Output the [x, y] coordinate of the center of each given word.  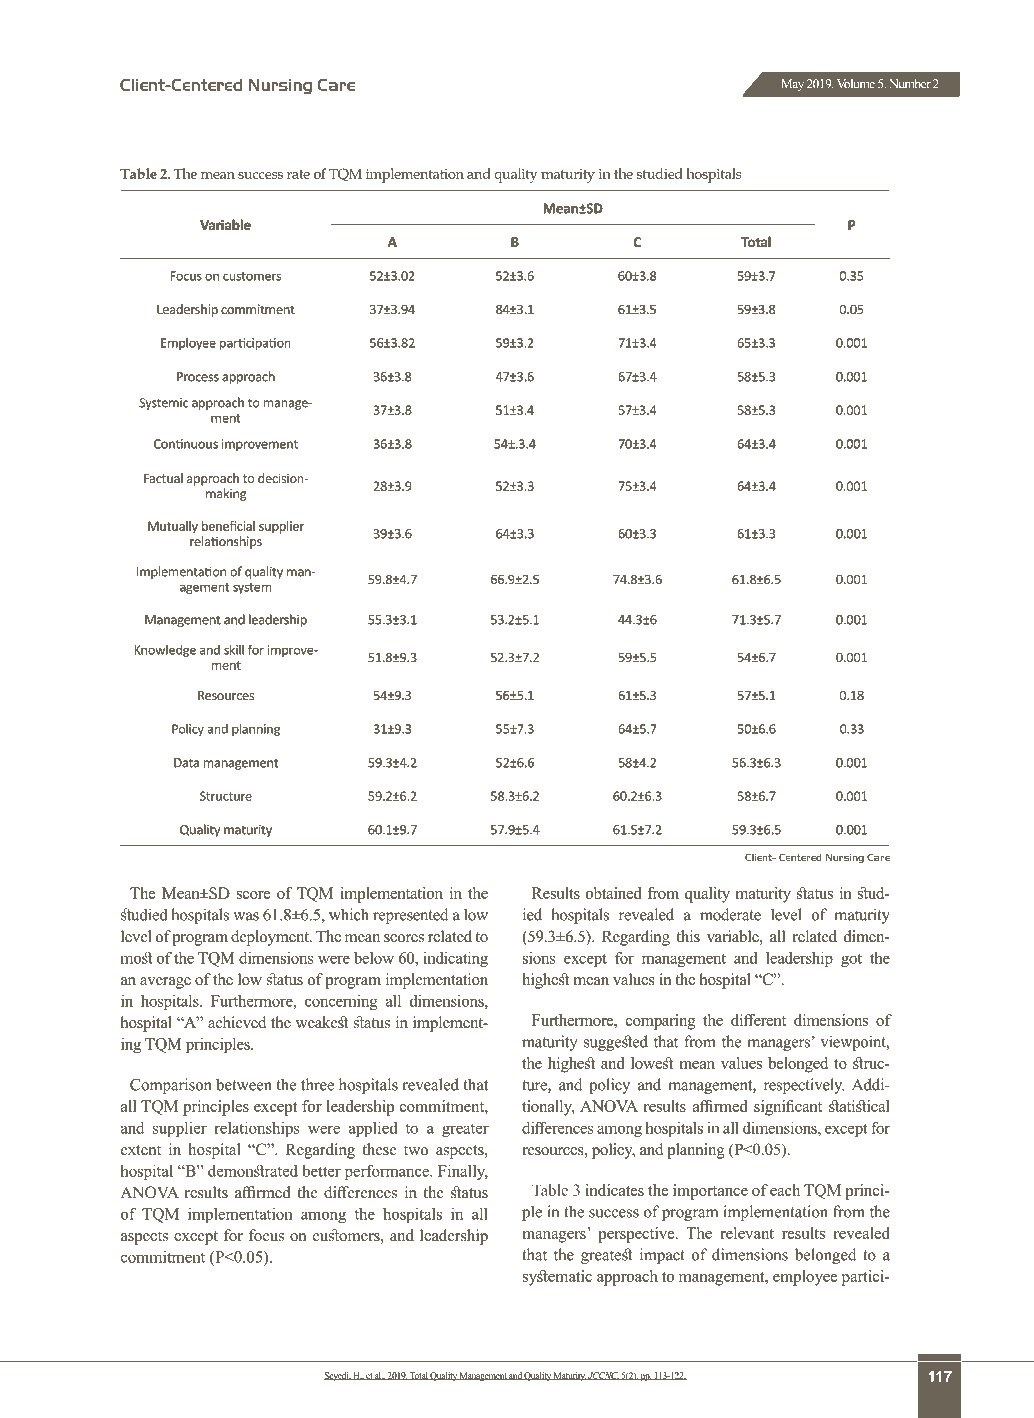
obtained [613, 893]
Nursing [280, 86]
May [793, 85]
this [688, 936]
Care [336, 85]
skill [234, 649]
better [321, 1171]
